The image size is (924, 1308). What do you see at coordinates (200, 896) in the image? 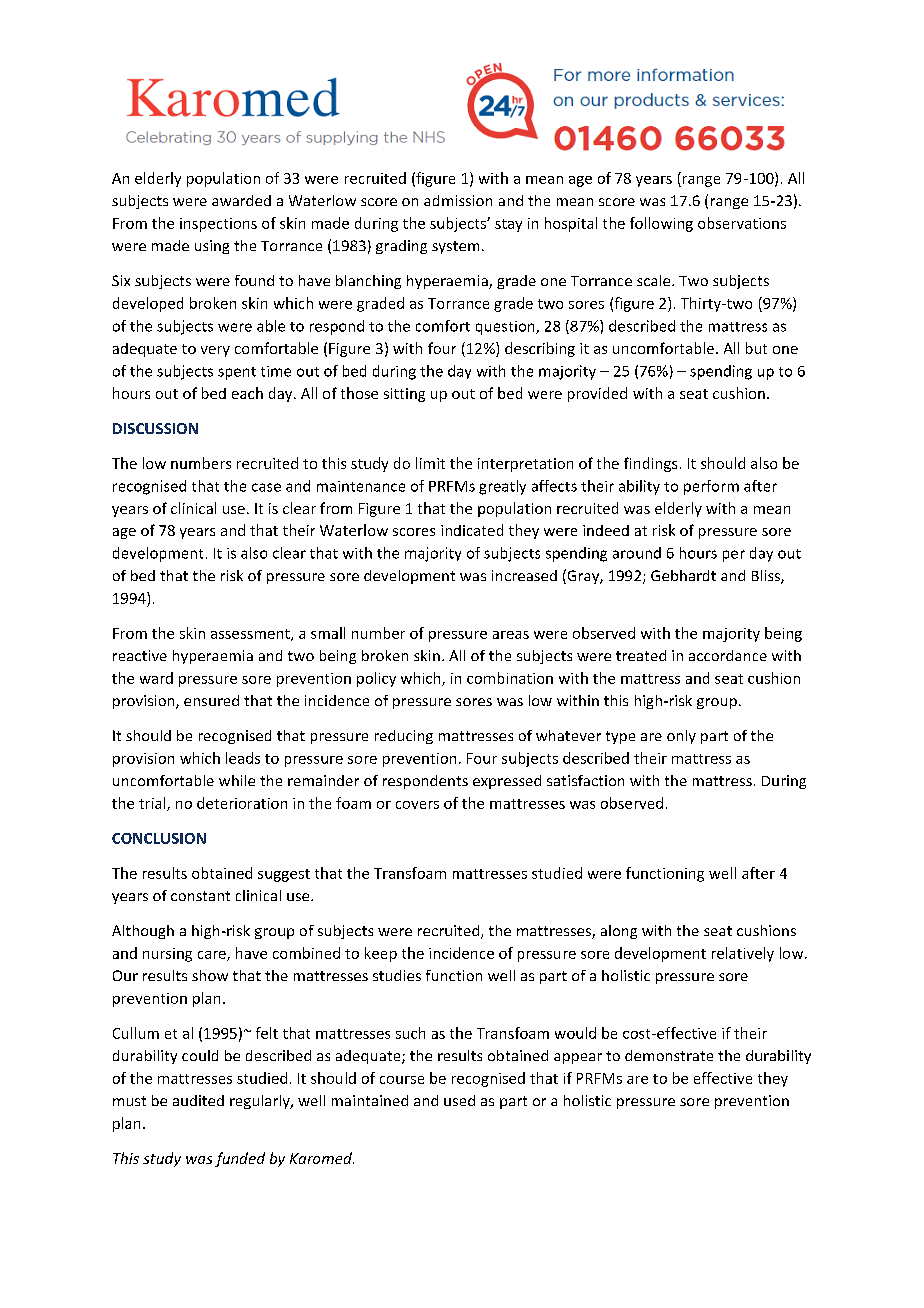
I see `constant` at bounding box center [200, 896].
